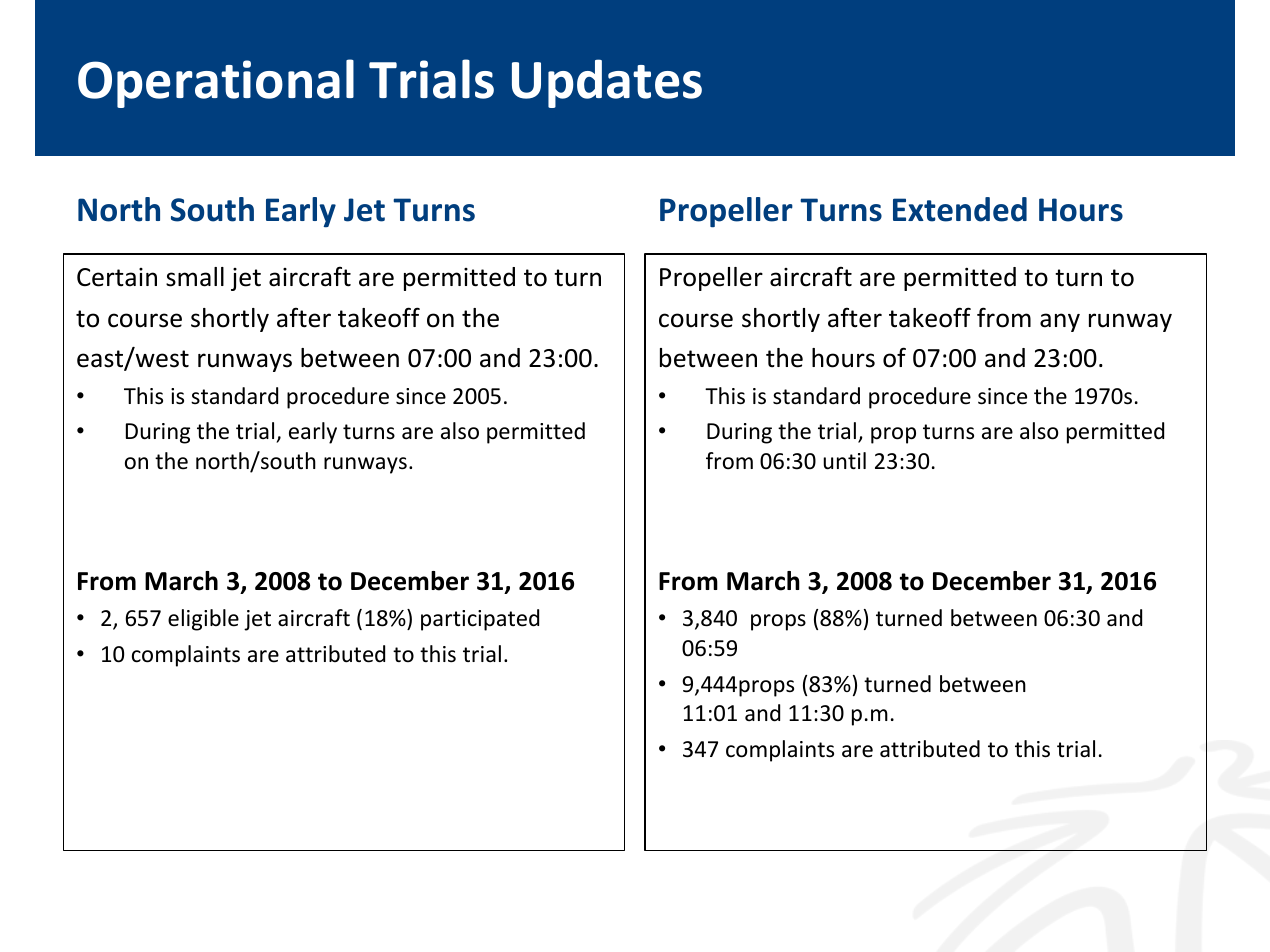 The height and width of the screenshot is (952, 1270). I want to click on participated, so click(480, 620).
